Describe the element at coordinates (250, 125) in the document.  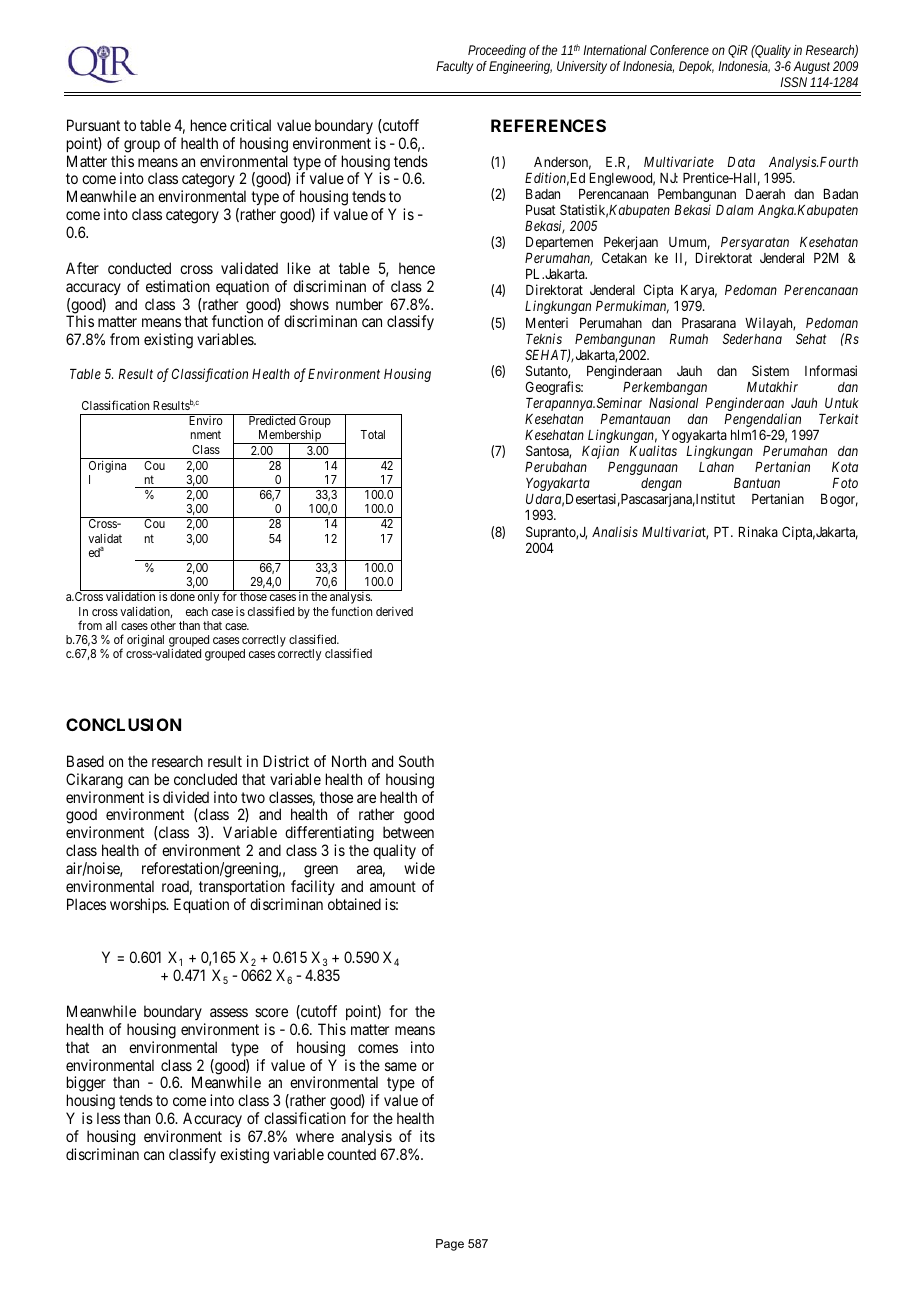
I see `critical` at that location.
